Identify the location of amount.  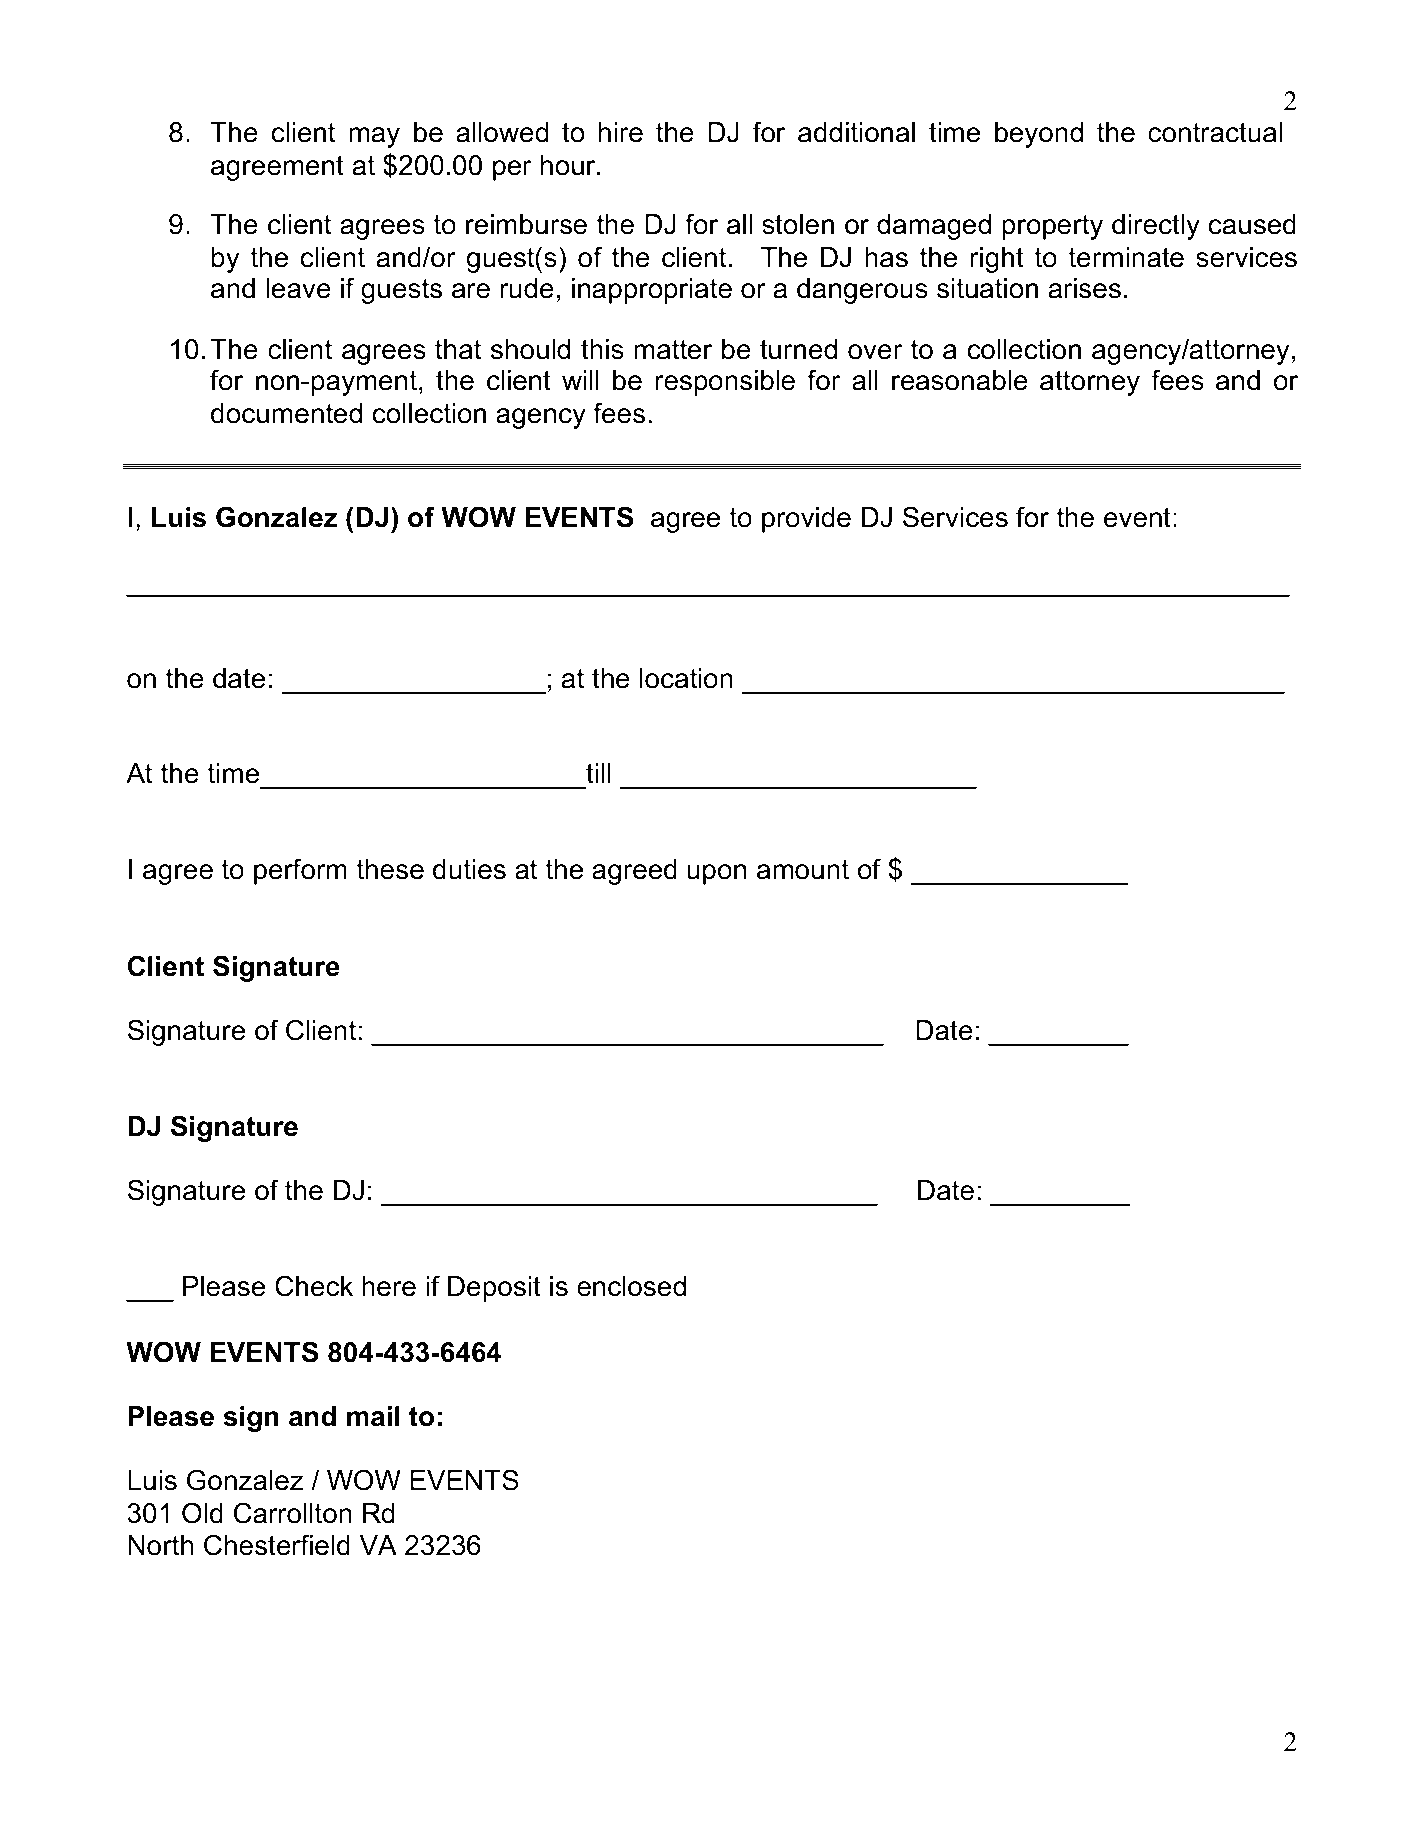
(803, 869).
